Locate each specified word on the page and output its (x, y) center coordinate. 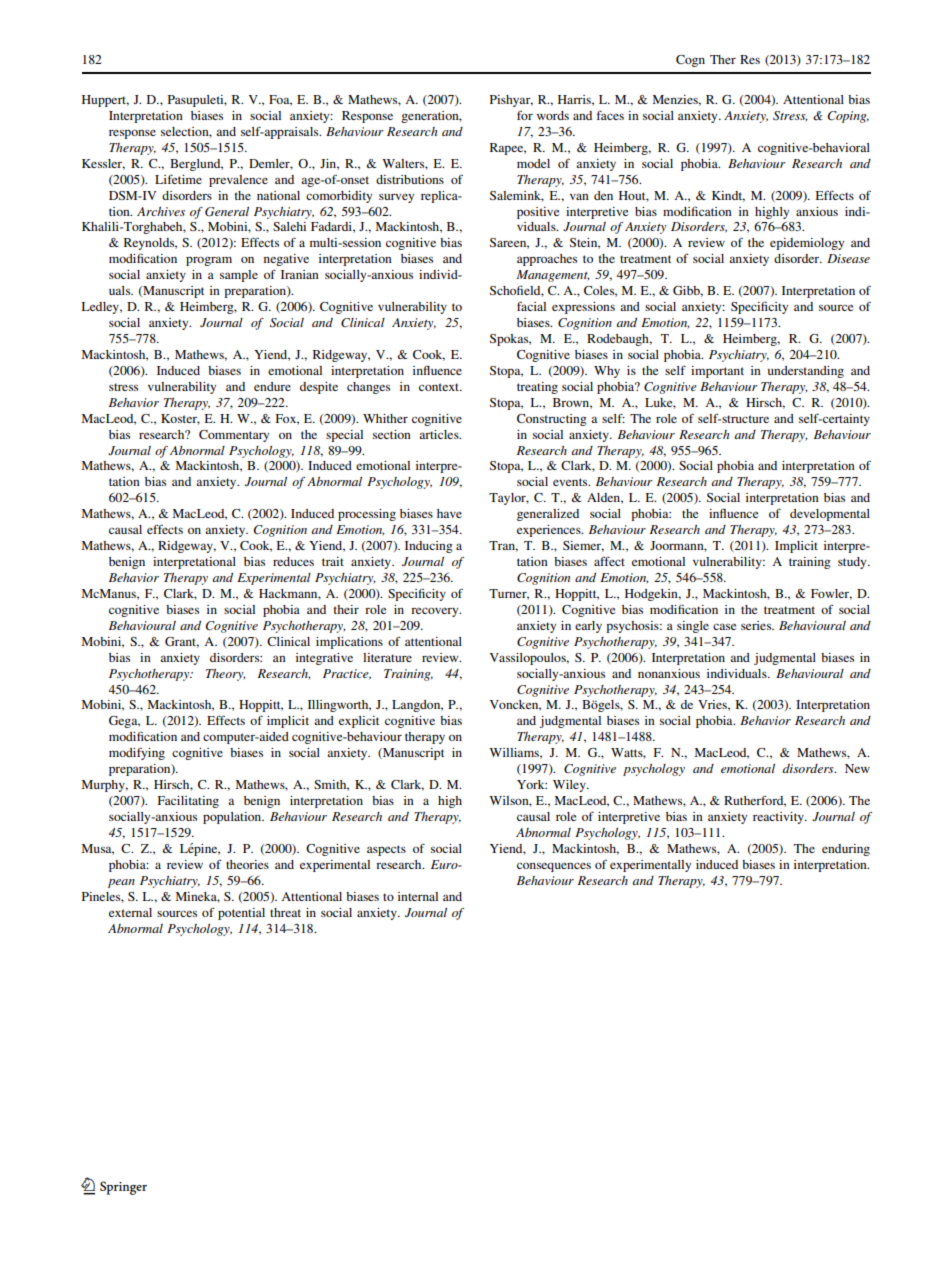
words (553, 115)
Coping (848, 117)
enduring (846, 850)
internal (418, 896)
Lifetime (178, 179)
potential (241, 914)
